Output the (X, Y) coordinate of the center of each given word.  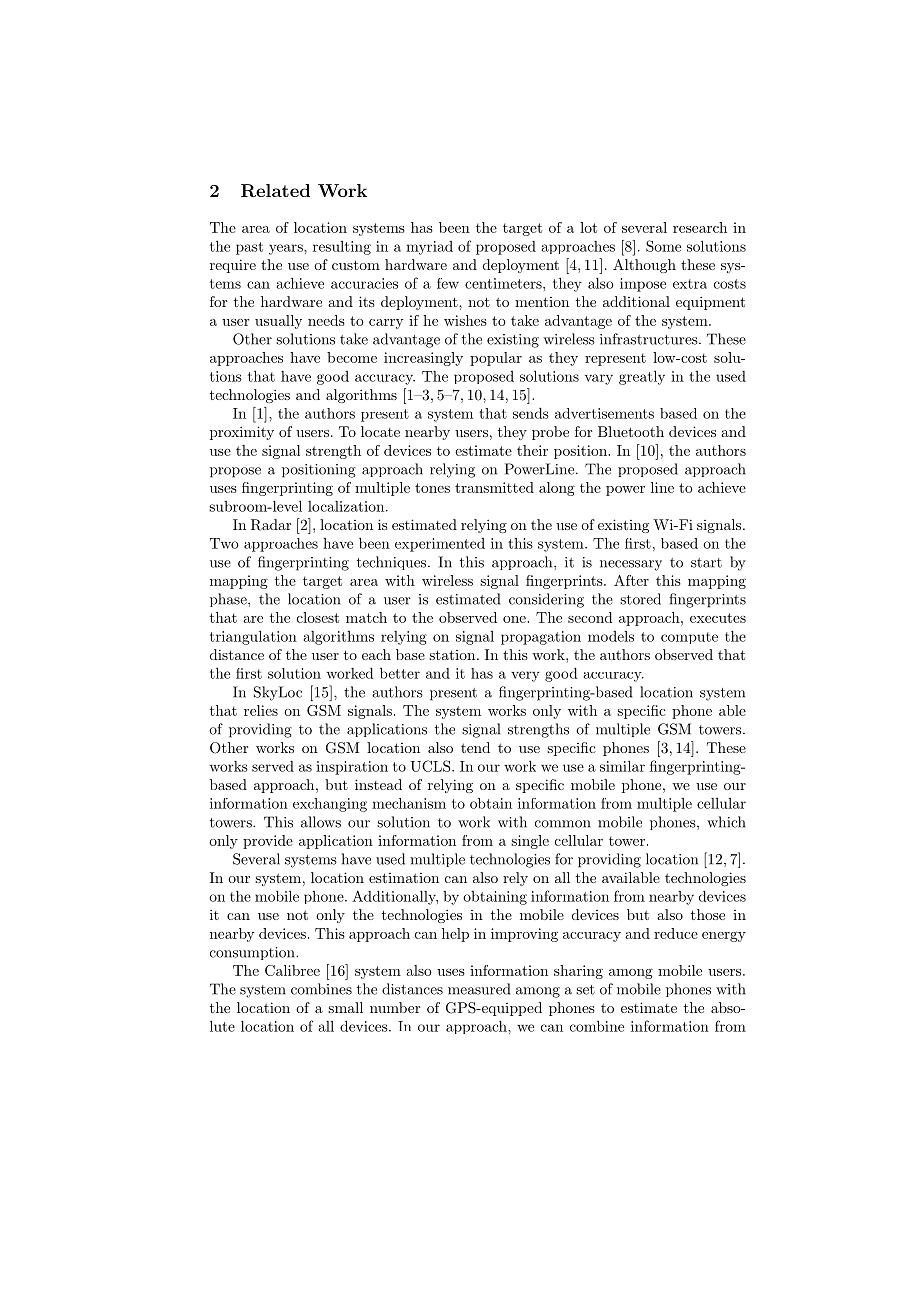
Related (275, 191)
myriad (429, 248)
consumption (253, 953)
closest (318, 617)
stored (640, 599)
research (700, 227)
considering (546, 600)
